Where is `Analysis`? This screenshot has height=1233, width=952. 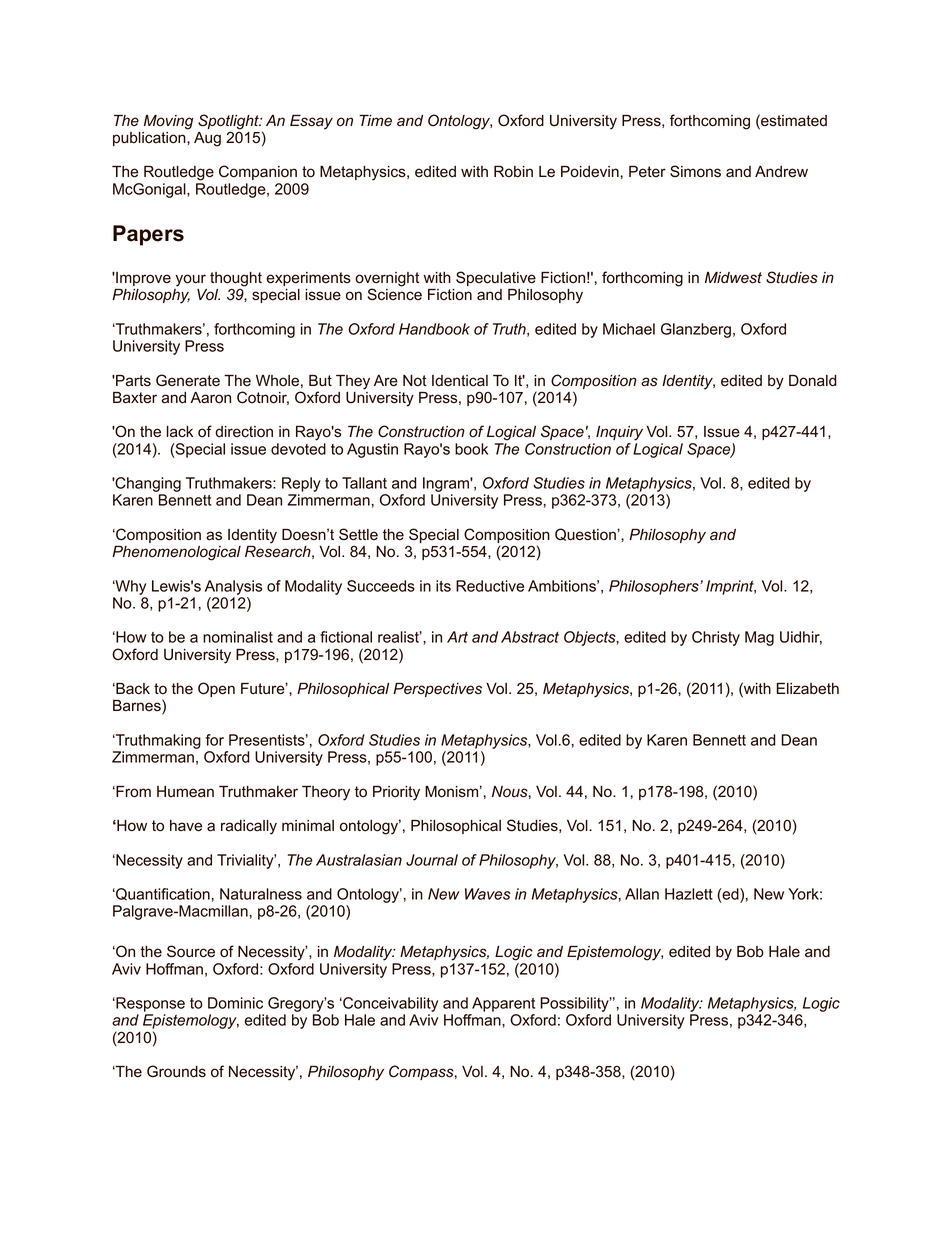
Analysis is located at coordinates (233, 587).
